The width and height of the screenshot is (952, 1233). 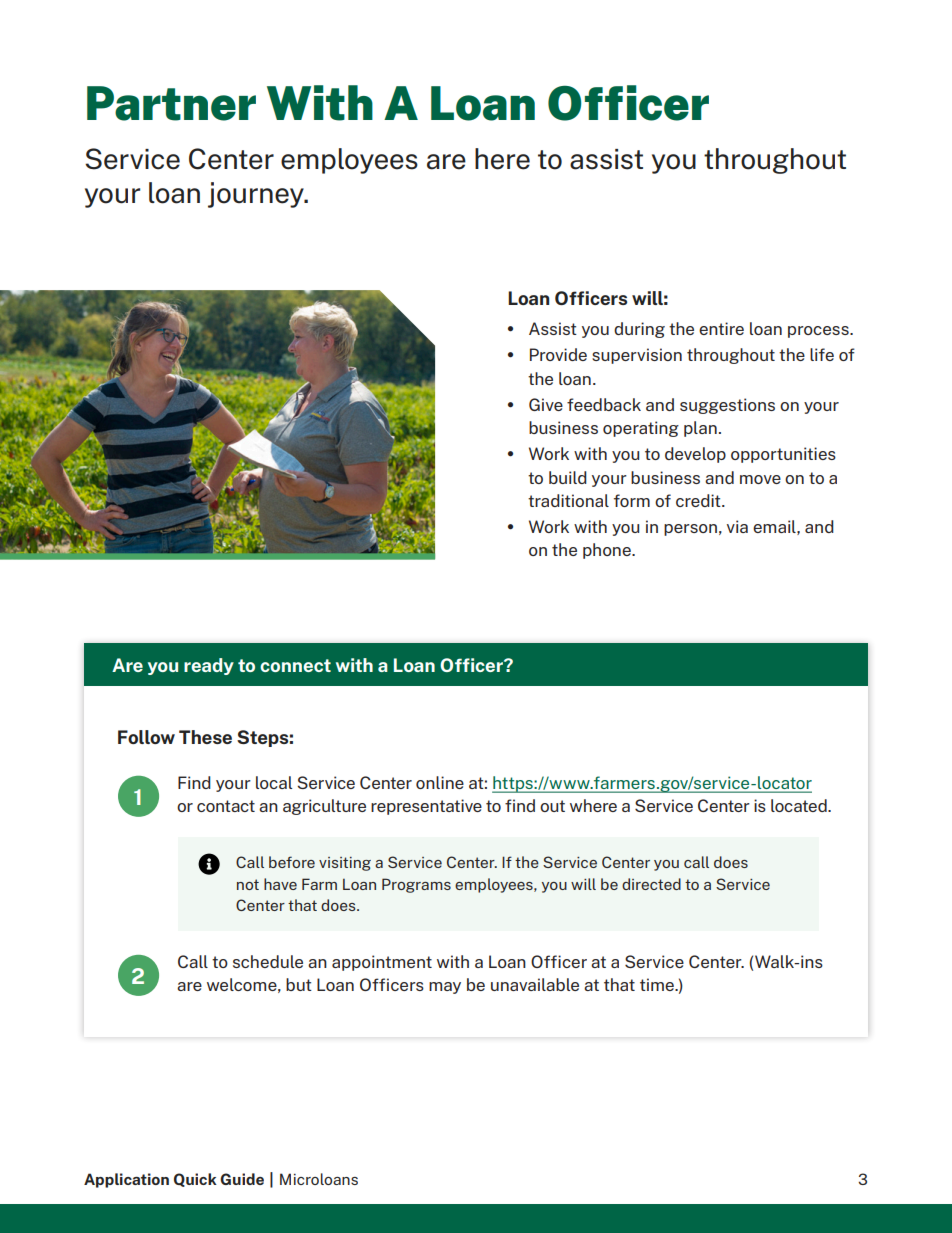 I want to click on journey, so click(x=257, y=195).
